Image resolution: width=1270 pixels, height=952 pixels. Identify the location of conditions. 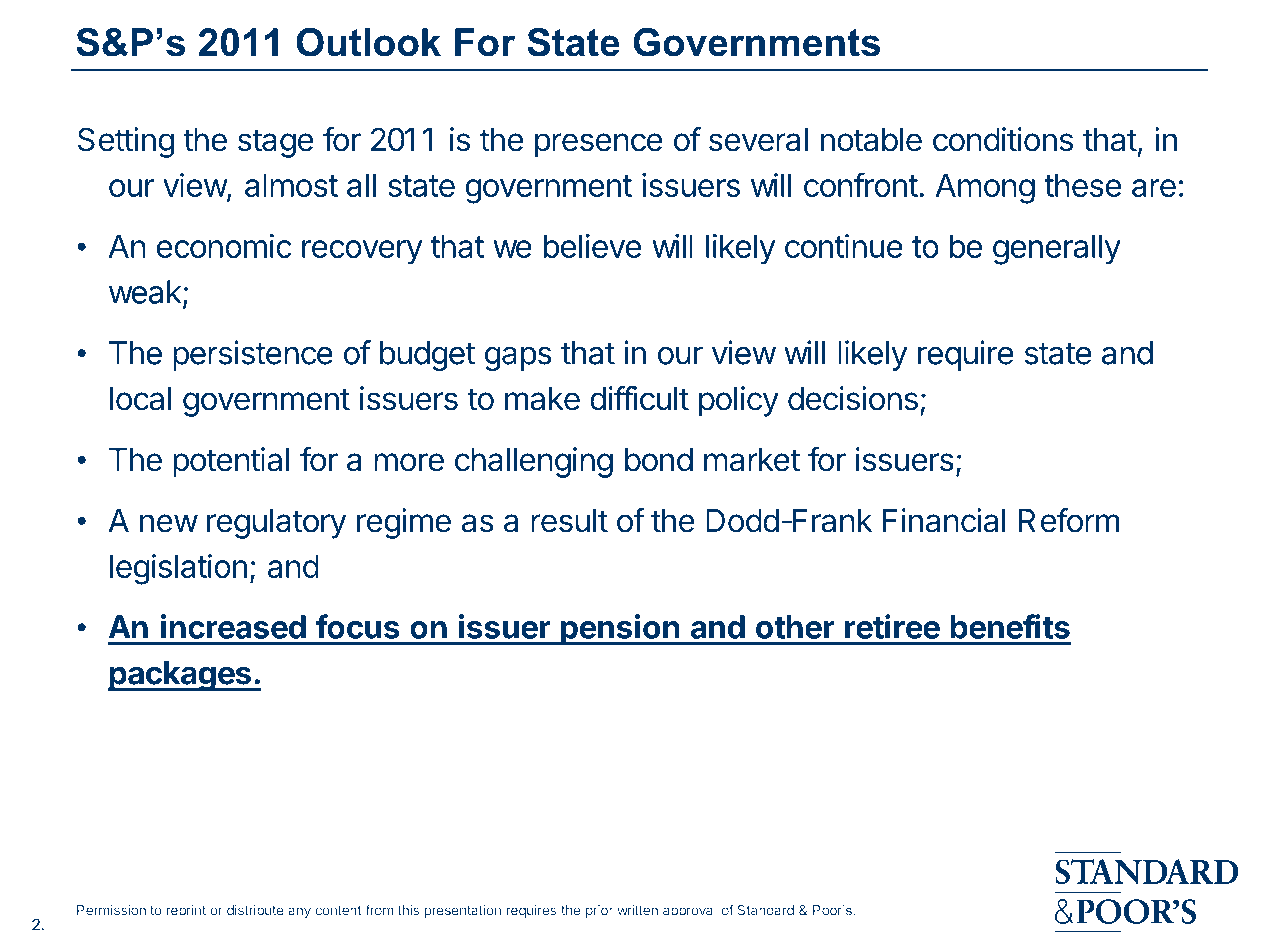
(1003, 139).
